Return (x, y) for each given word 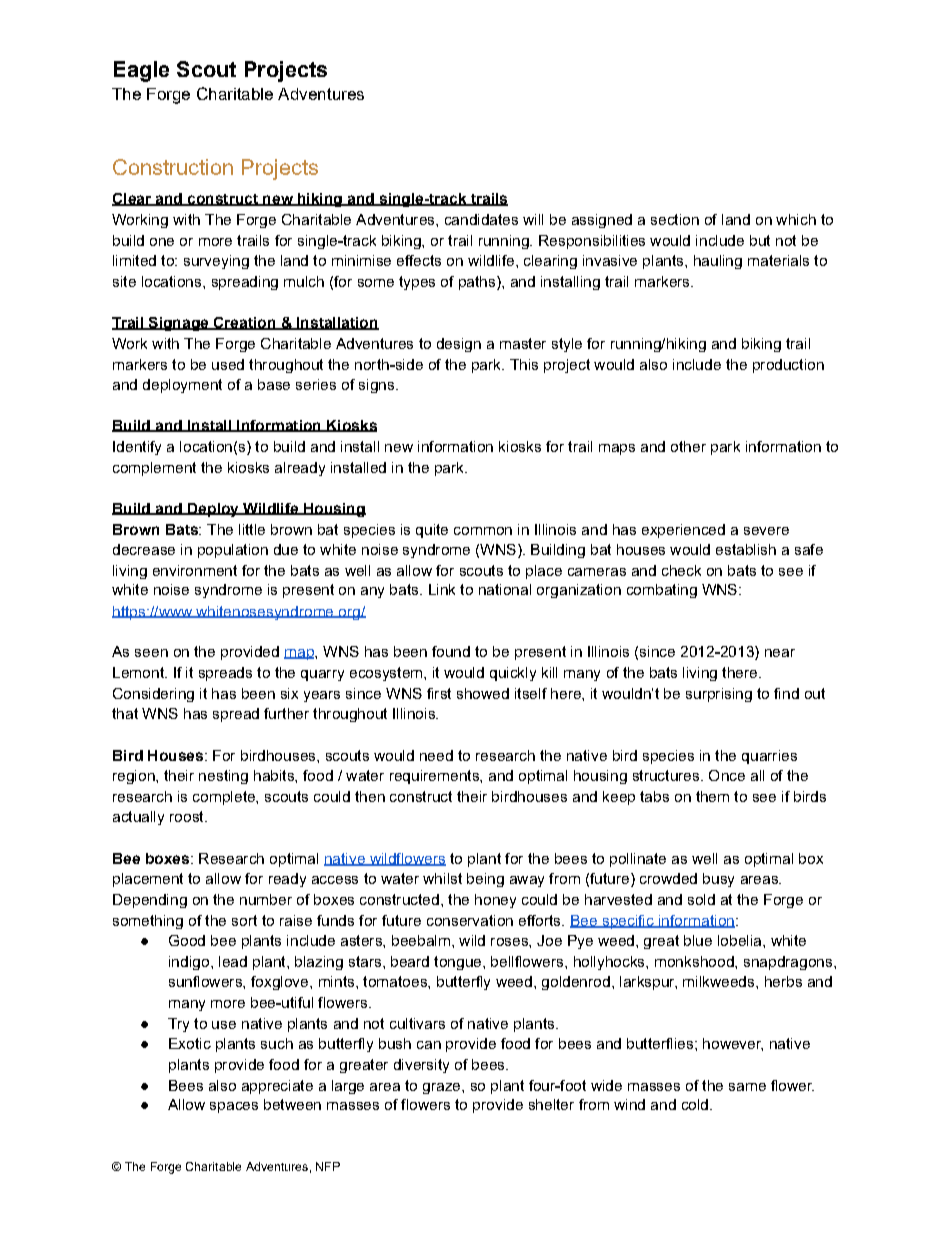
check (681, 570)
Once (727, 775)
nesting (223, 777)
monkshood (695, 961)
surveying (216, 262)
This (524, 364)
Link (442, 589)
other (688, 446)
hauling (718, 262)
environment (195, 570)
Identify (137, 448)
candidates (481, 219)
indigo (189, 963)
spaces (234, 1107)
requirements (435, 777)
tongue (459, 963)
